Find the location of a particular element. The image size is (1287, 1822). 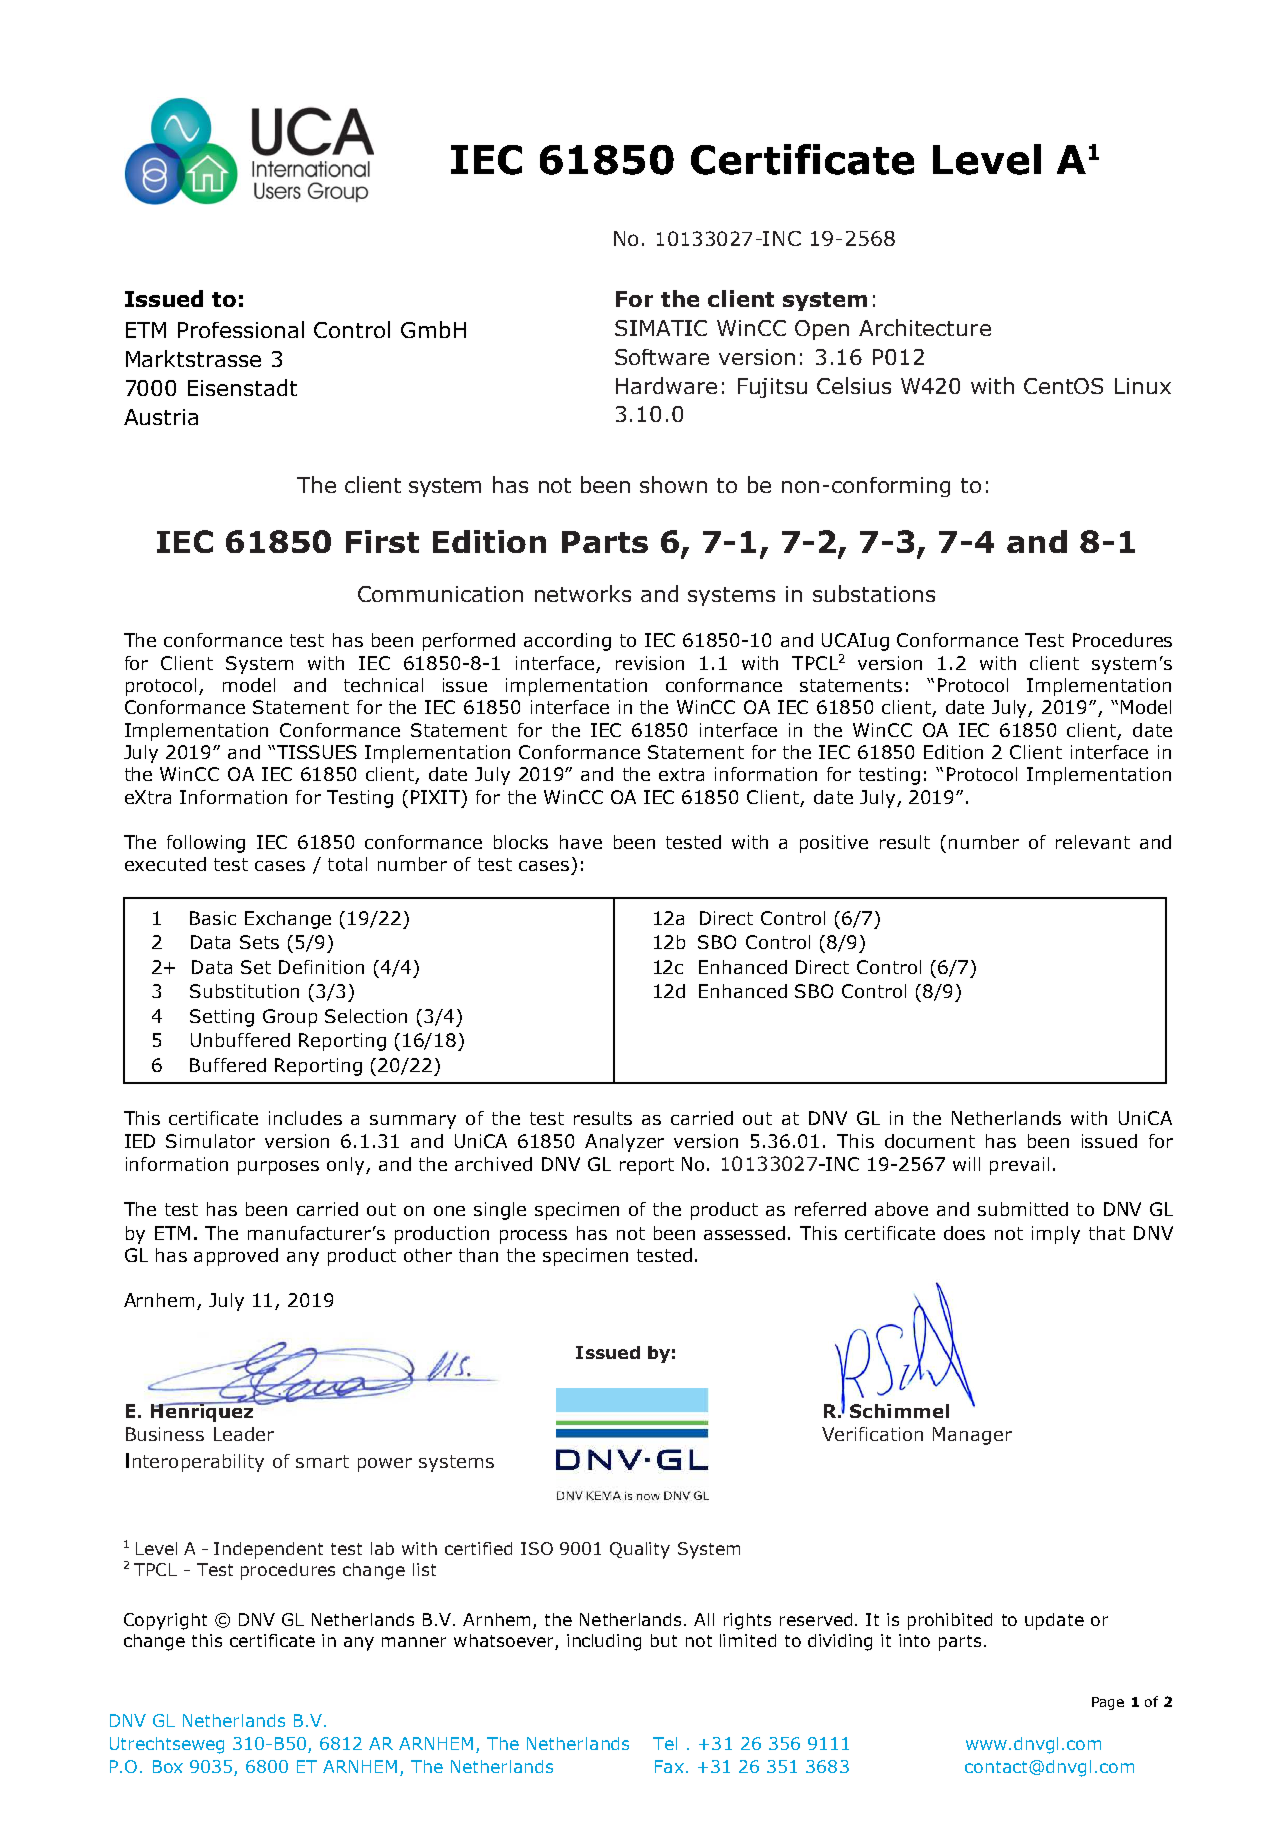

have is located at coordinates (581, 842).
